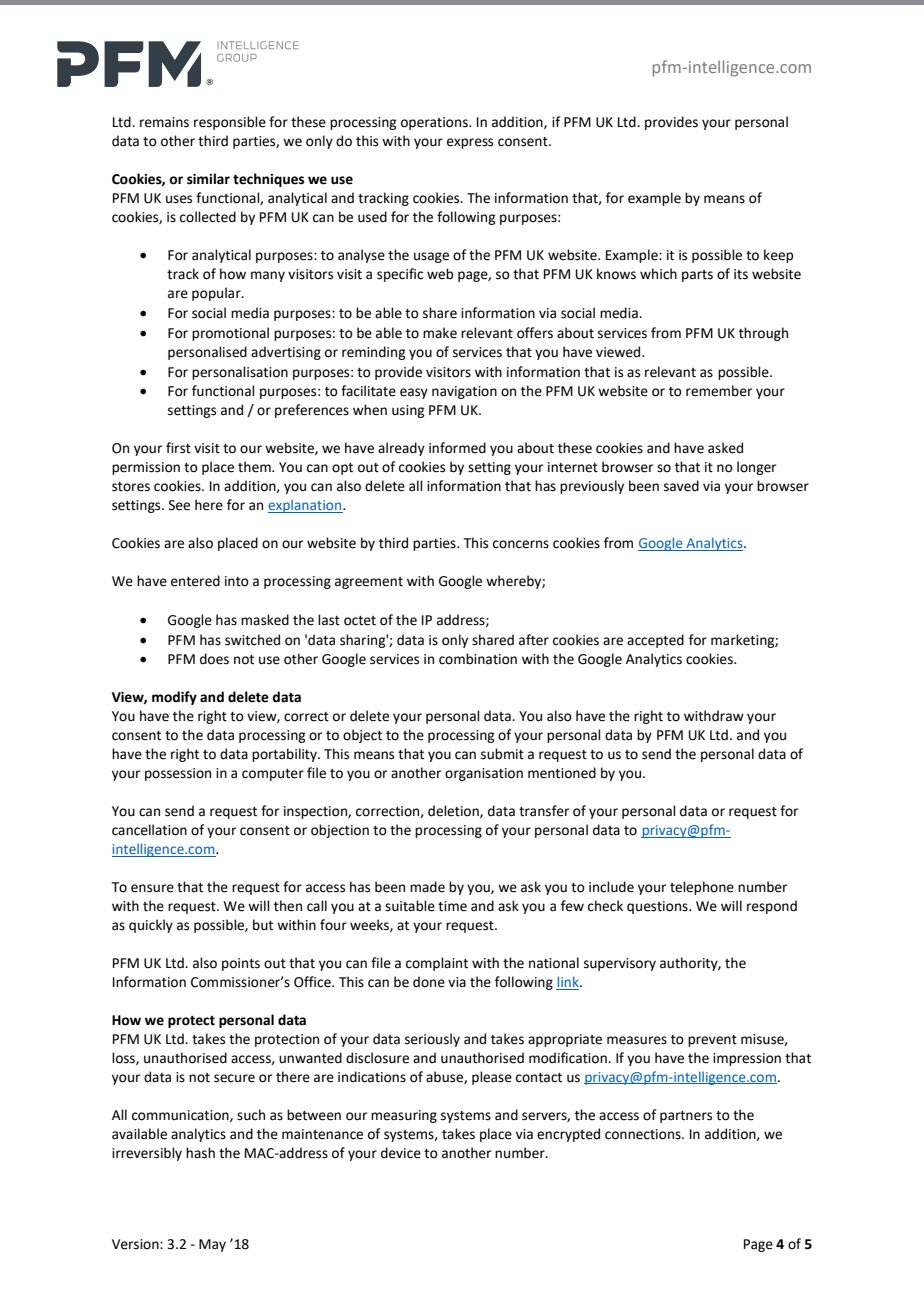  I want to click on See, so click(179, 505).
